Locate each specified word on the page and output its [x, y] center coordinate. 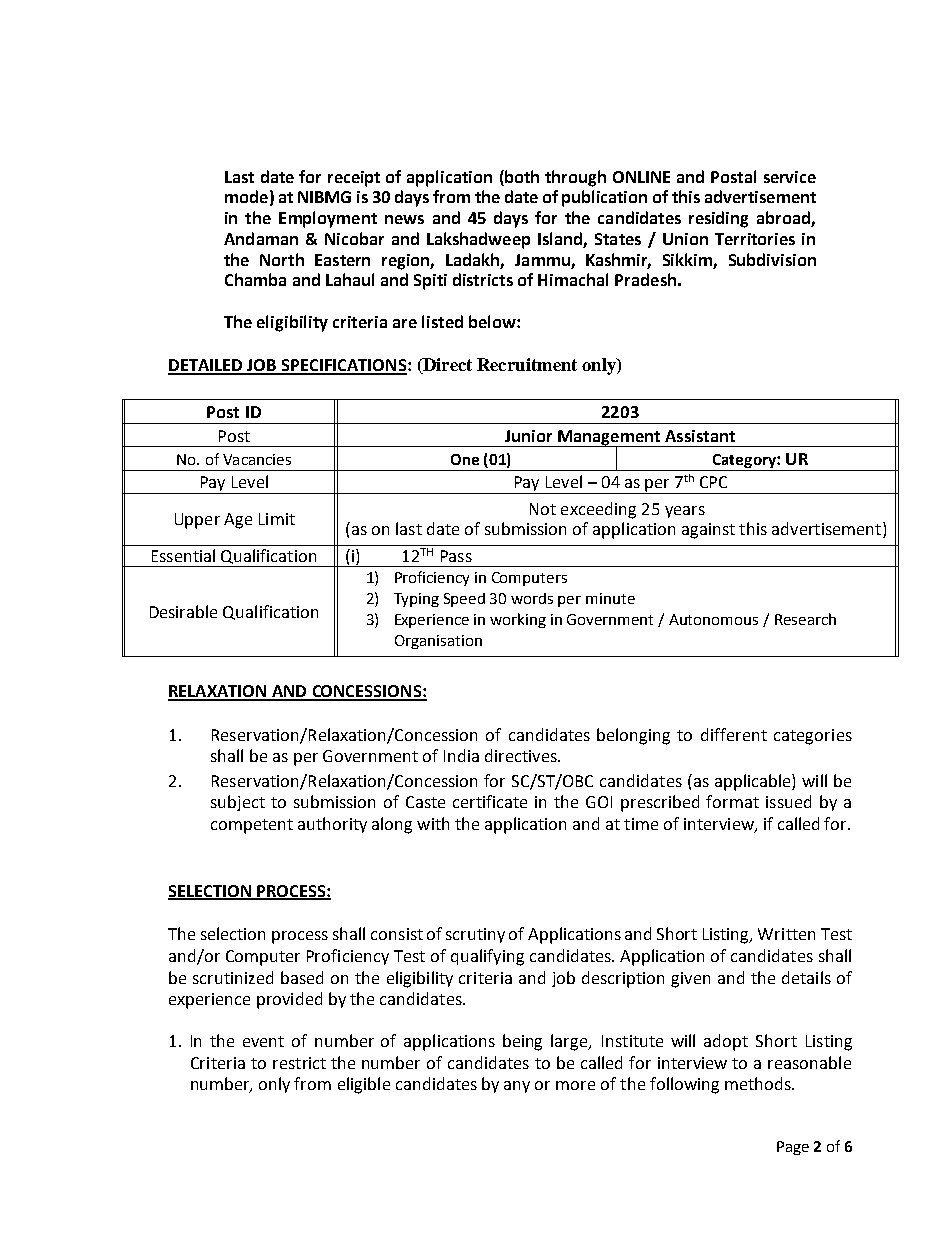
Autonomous [713, 619]
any [517, 1087]
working [518, 620]
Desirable [183, 611]
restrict [299, 1063]
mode [246, 196]
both [521, 176]
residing [718, 219]
